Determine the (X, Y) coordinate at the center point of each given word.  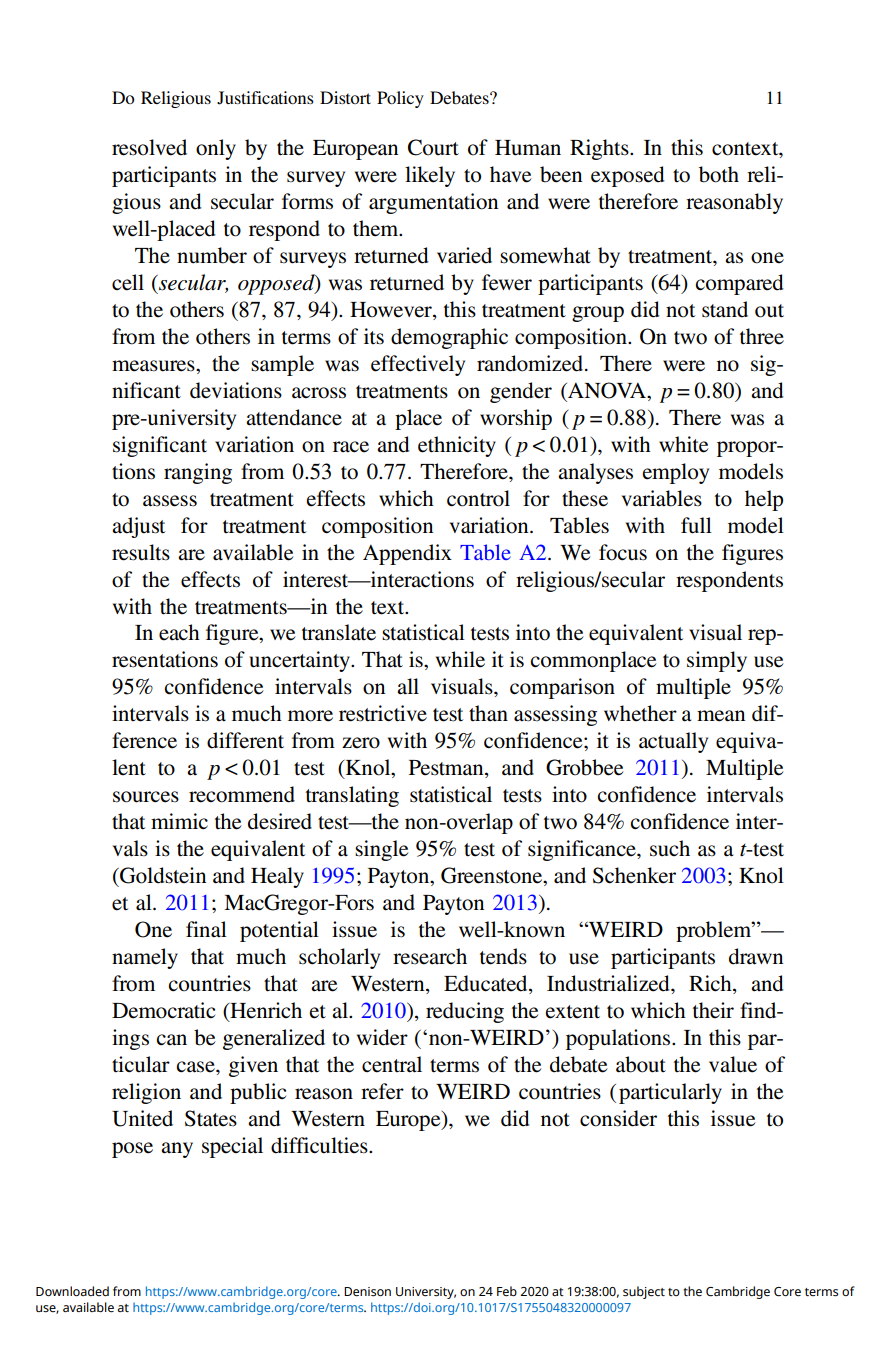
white (683, 444)
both (719, 174)
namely (145, 958)
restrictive (383, 713)
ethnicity (457, 446)
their (713, 1010)
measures (154, 366)
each (179, 632)
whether (640, 713)
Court (433, 147)
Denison (367, 1292)
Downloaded (72, 1291)
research (430, 956)
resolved (149, 147)
